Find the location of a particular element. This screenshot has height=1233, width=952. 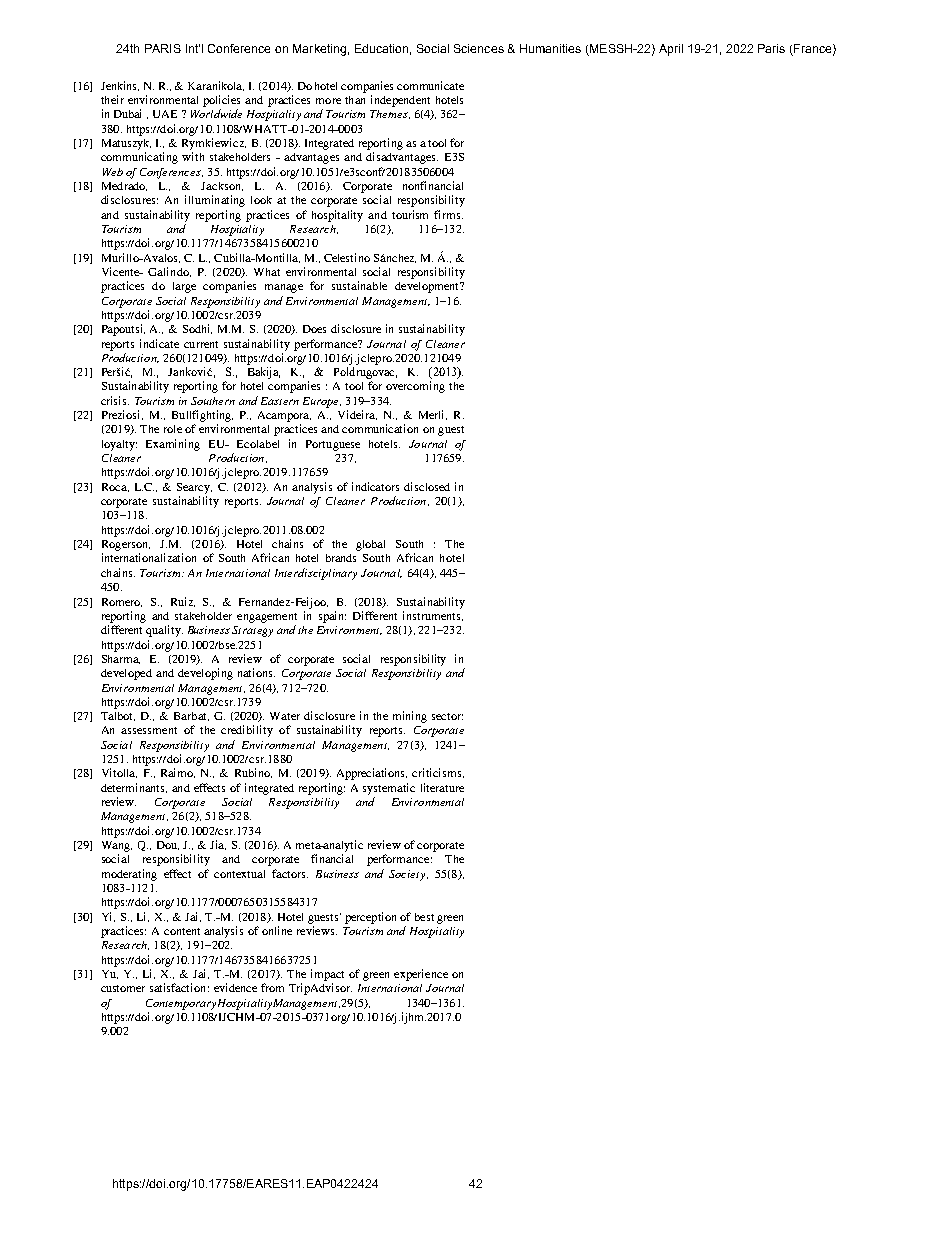

content is located at coordinates (182, 931).
